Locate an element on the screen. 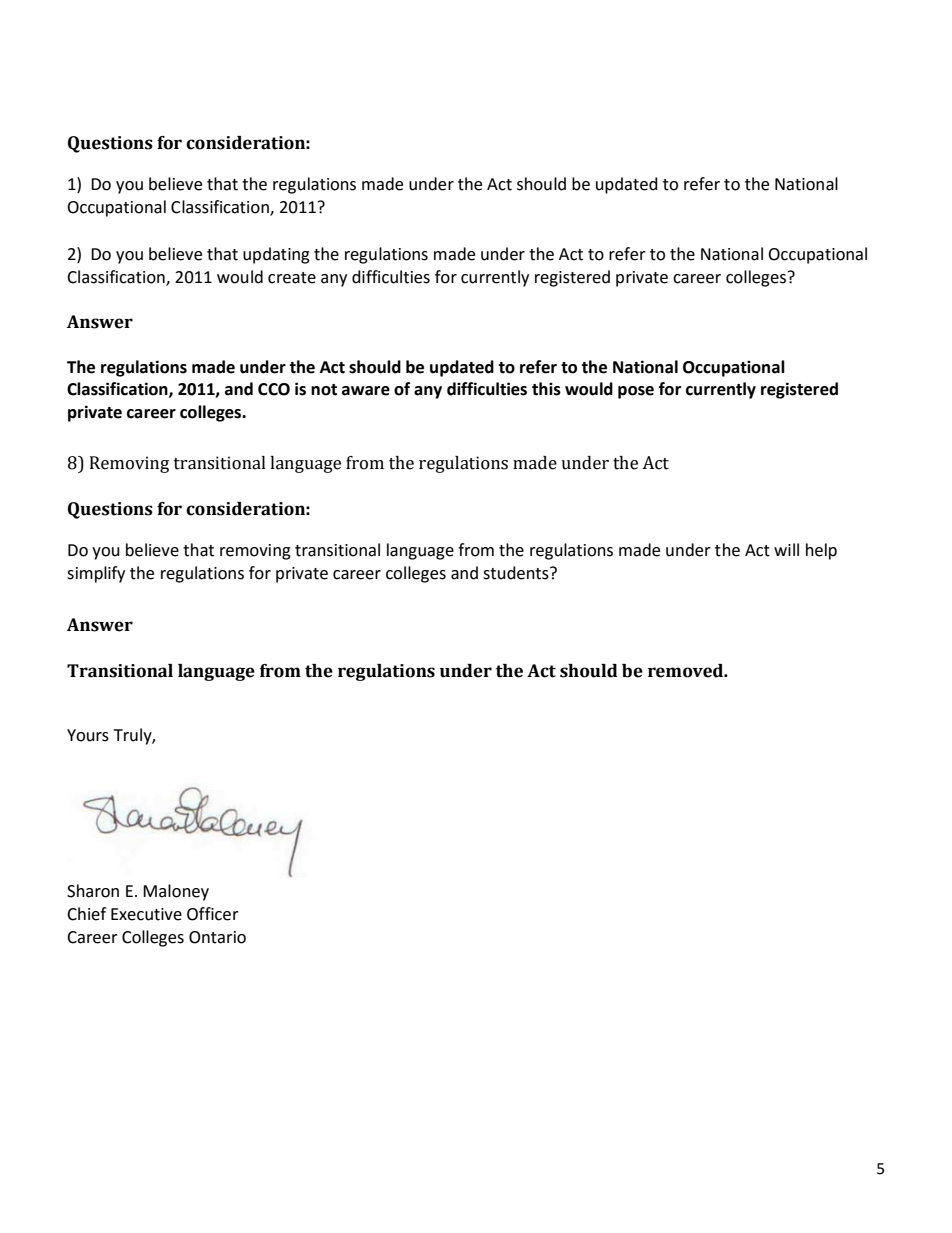 The width and height of the screenshot is (952, 1233). pose is located at coordinates (636, 392).
